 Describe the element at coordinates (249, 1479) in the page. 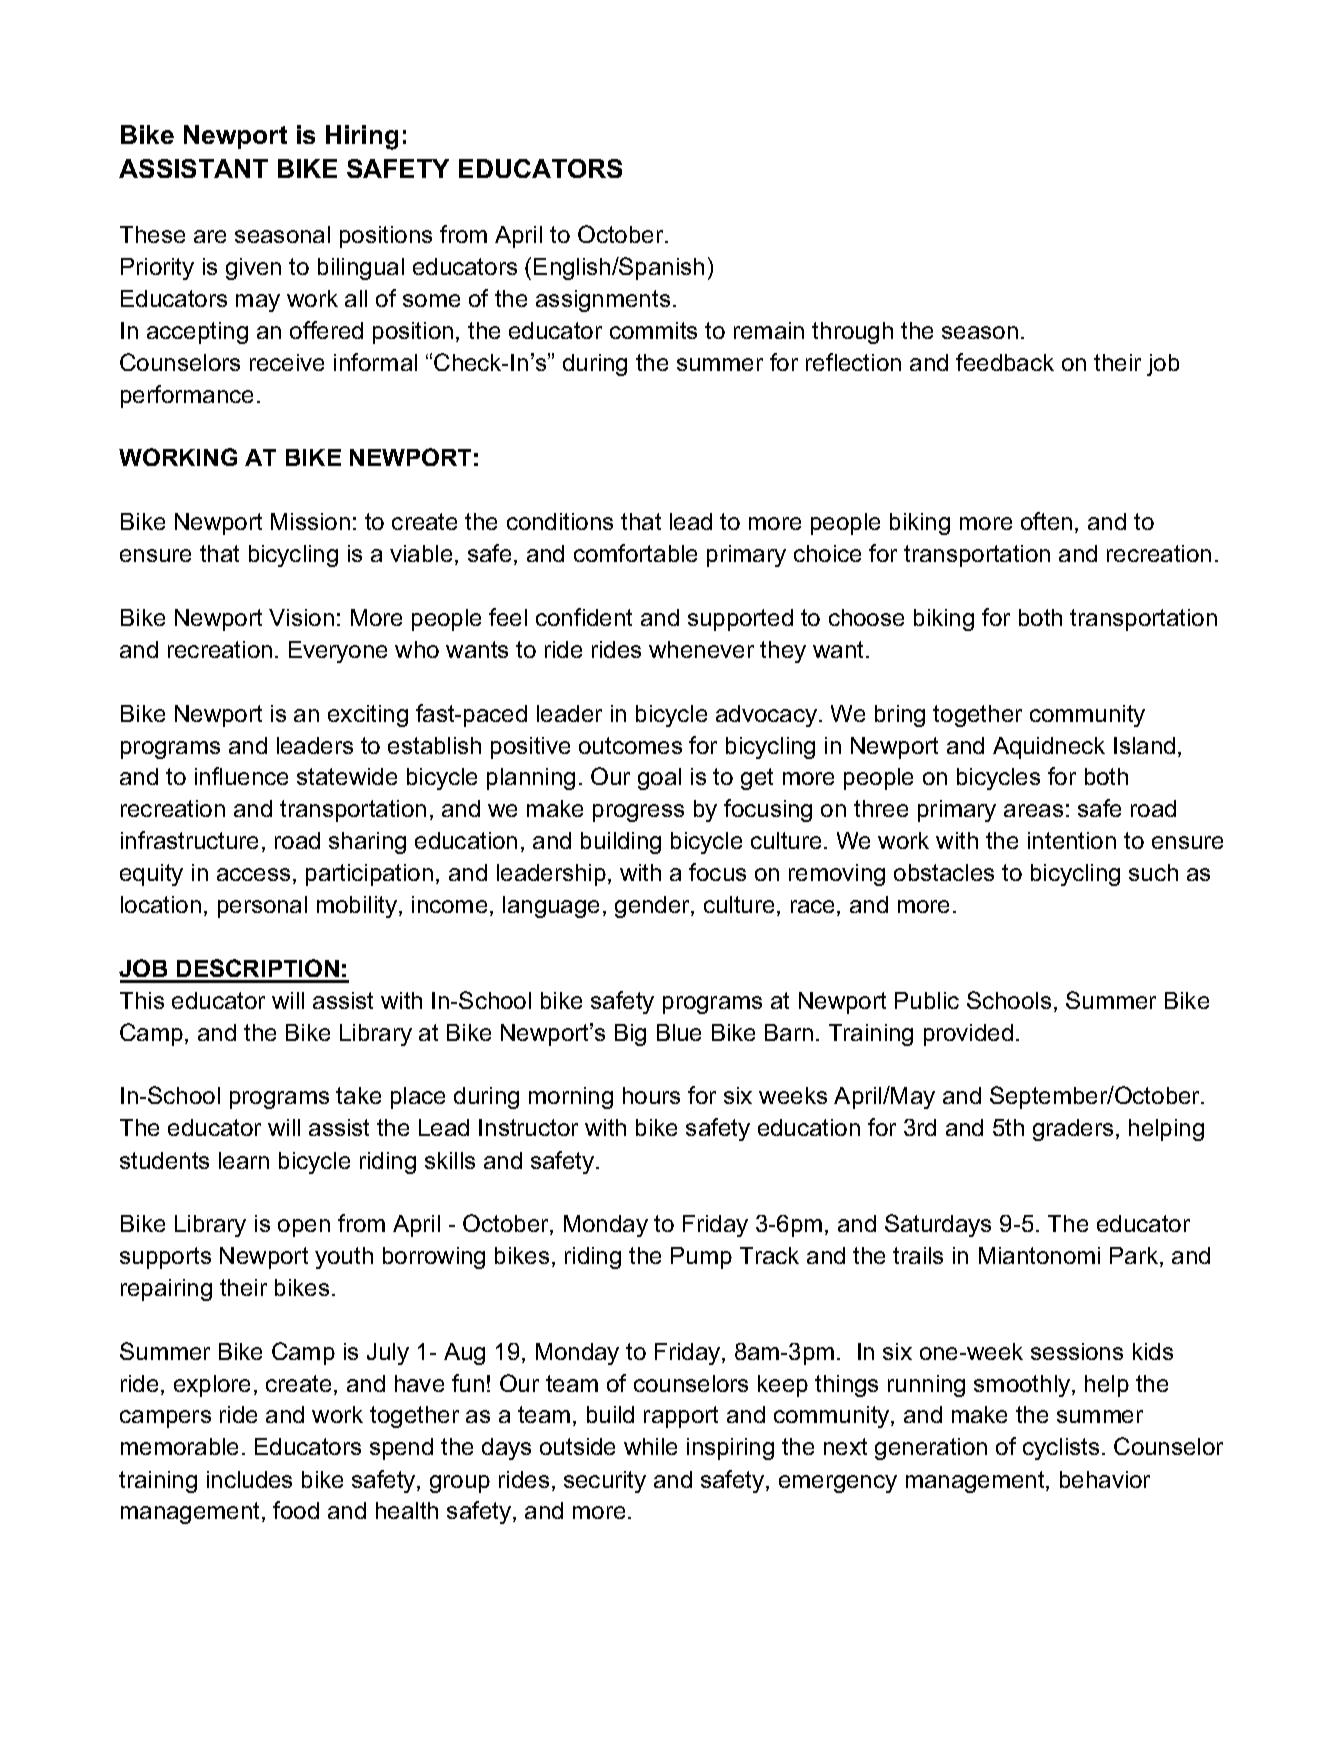

I see `includes` at that location.
